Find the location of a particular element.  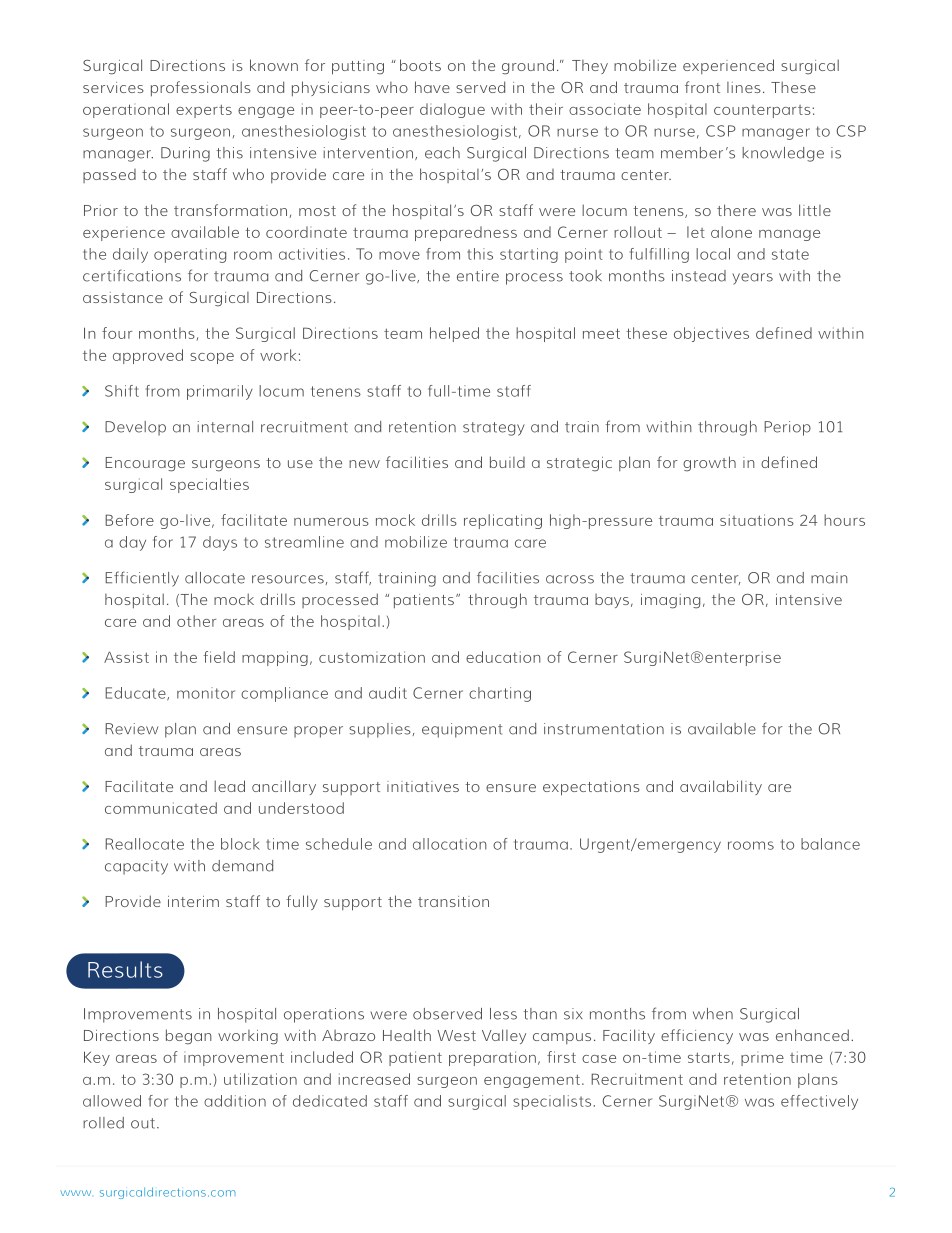

imaging is located at coordinates (670, 601).
